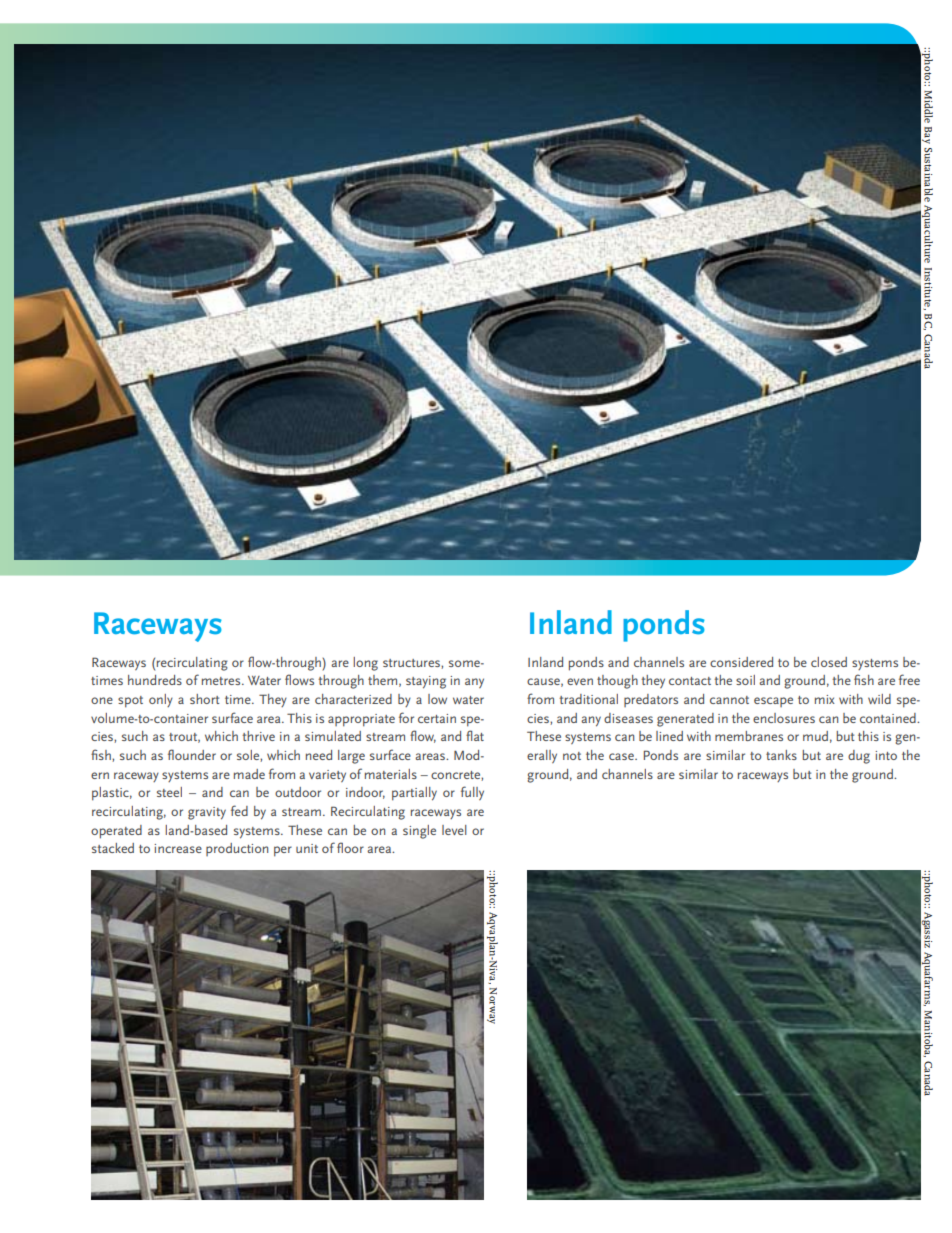  What do you see at coordinates (781, 755) in the screenshot?
I see `tanks` at bounding box center [781, 755].
